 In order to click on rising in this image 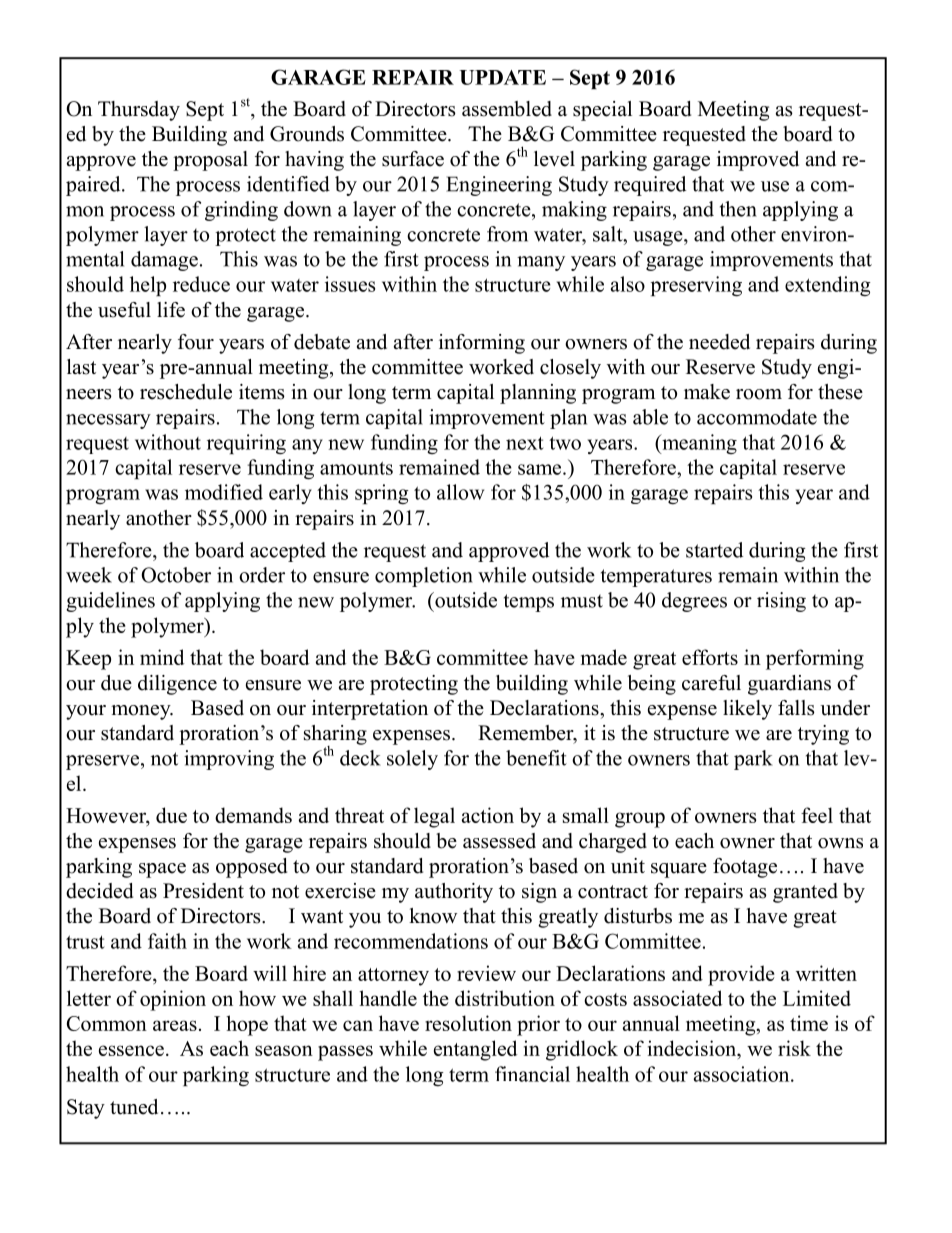, I will do `click(781, 602)`.
